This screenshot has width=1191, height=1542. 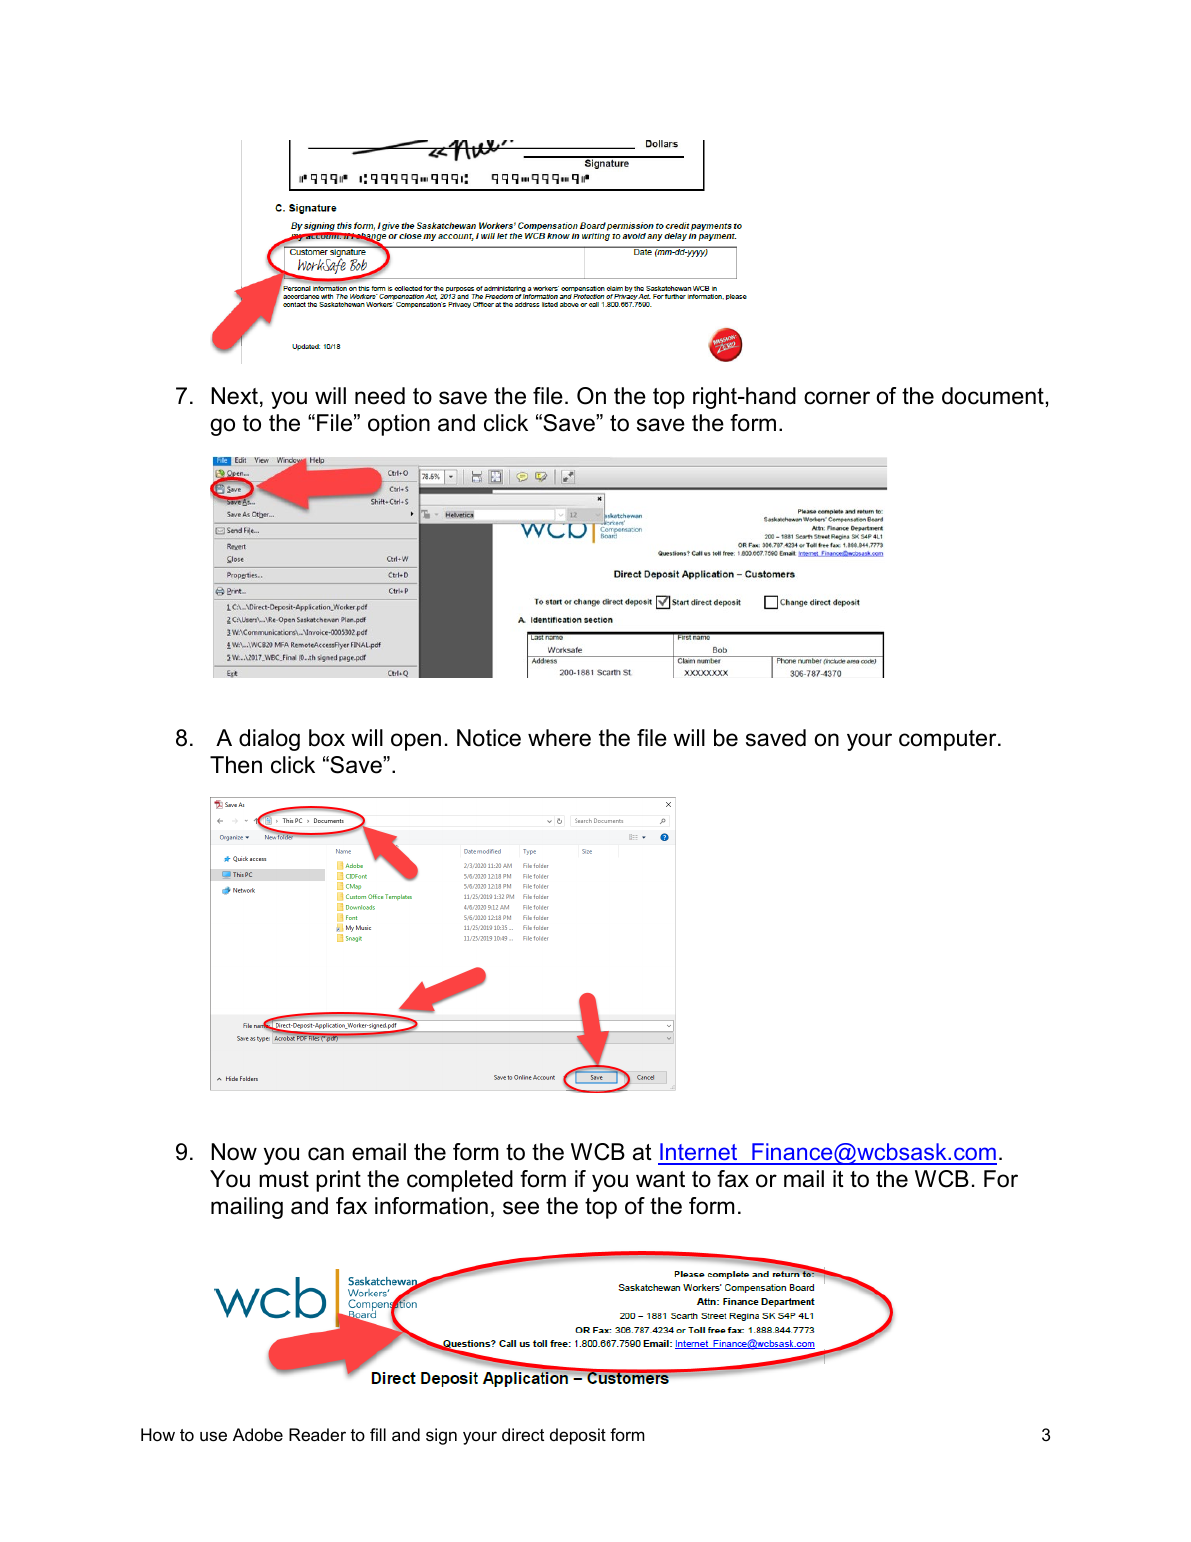 What do you see at coordinates (949, 740) in the screenshot?
I see `computer` at bounding box center [949, 740].
